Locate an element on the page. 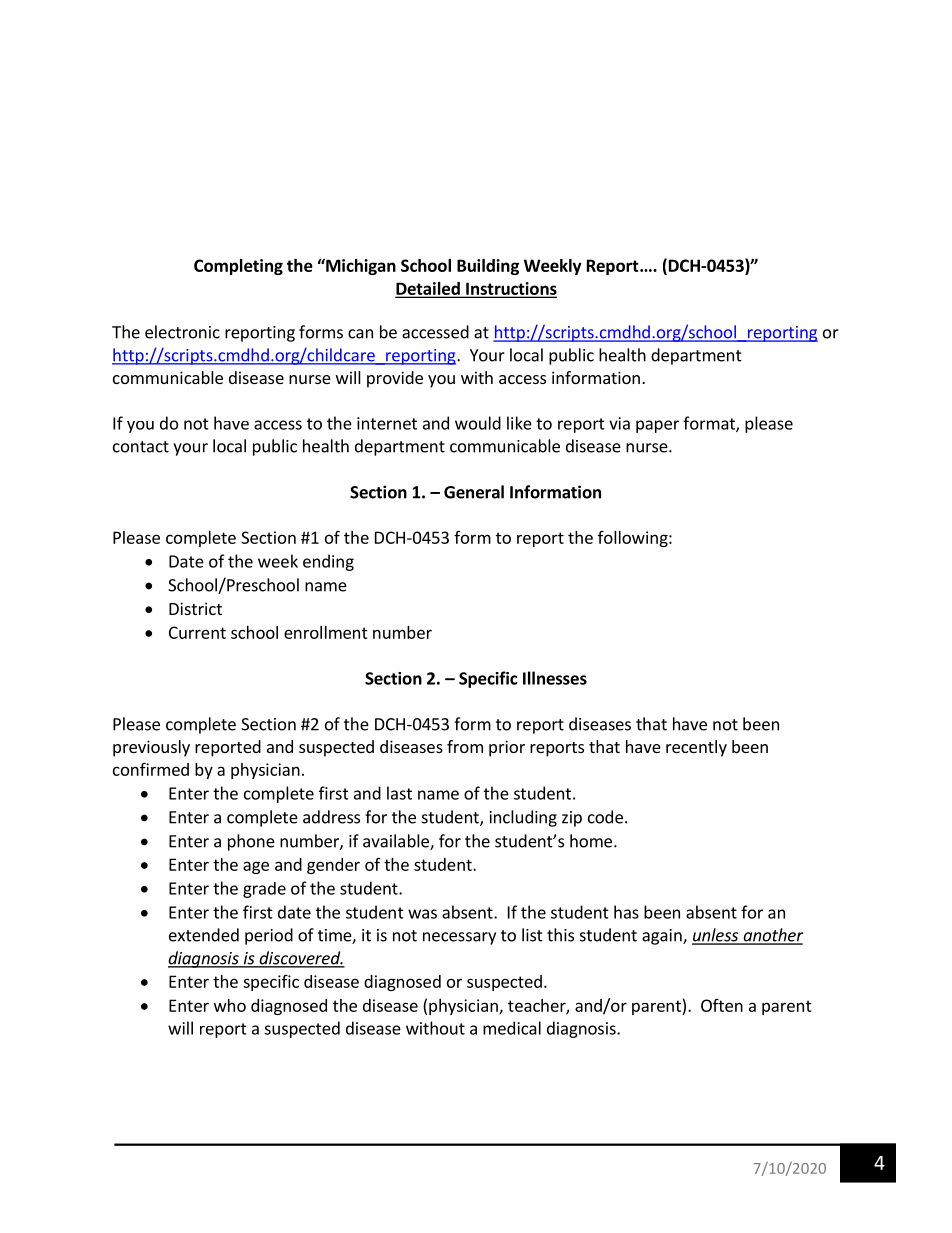 This page has width=952, height=1233. Illnesses is located at coordinates (555, 678).
